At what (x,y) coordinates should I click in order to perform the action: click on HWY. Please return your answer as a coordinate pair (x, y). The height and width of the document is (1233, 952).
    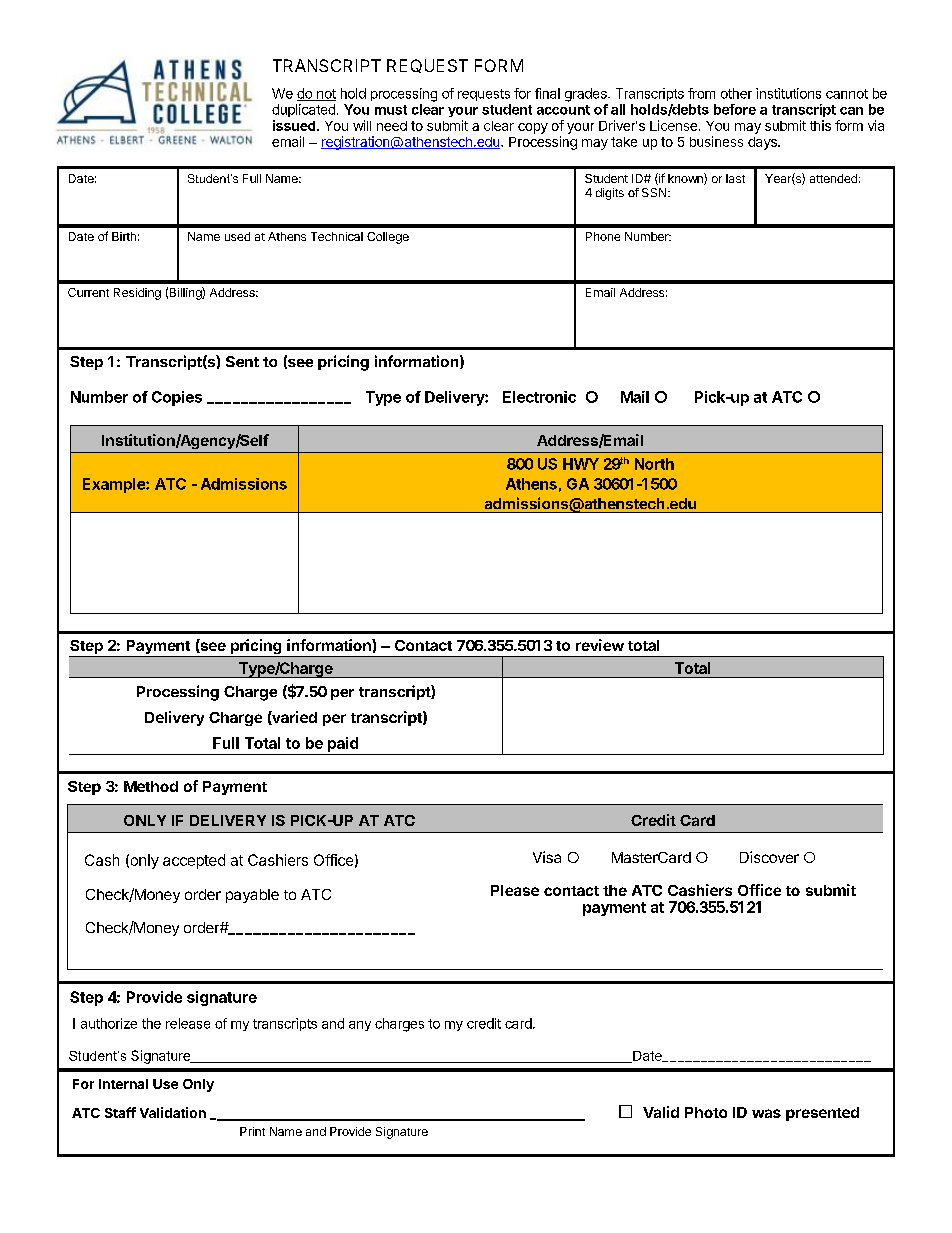
    Looking at the image, I should click on (581, 464).
